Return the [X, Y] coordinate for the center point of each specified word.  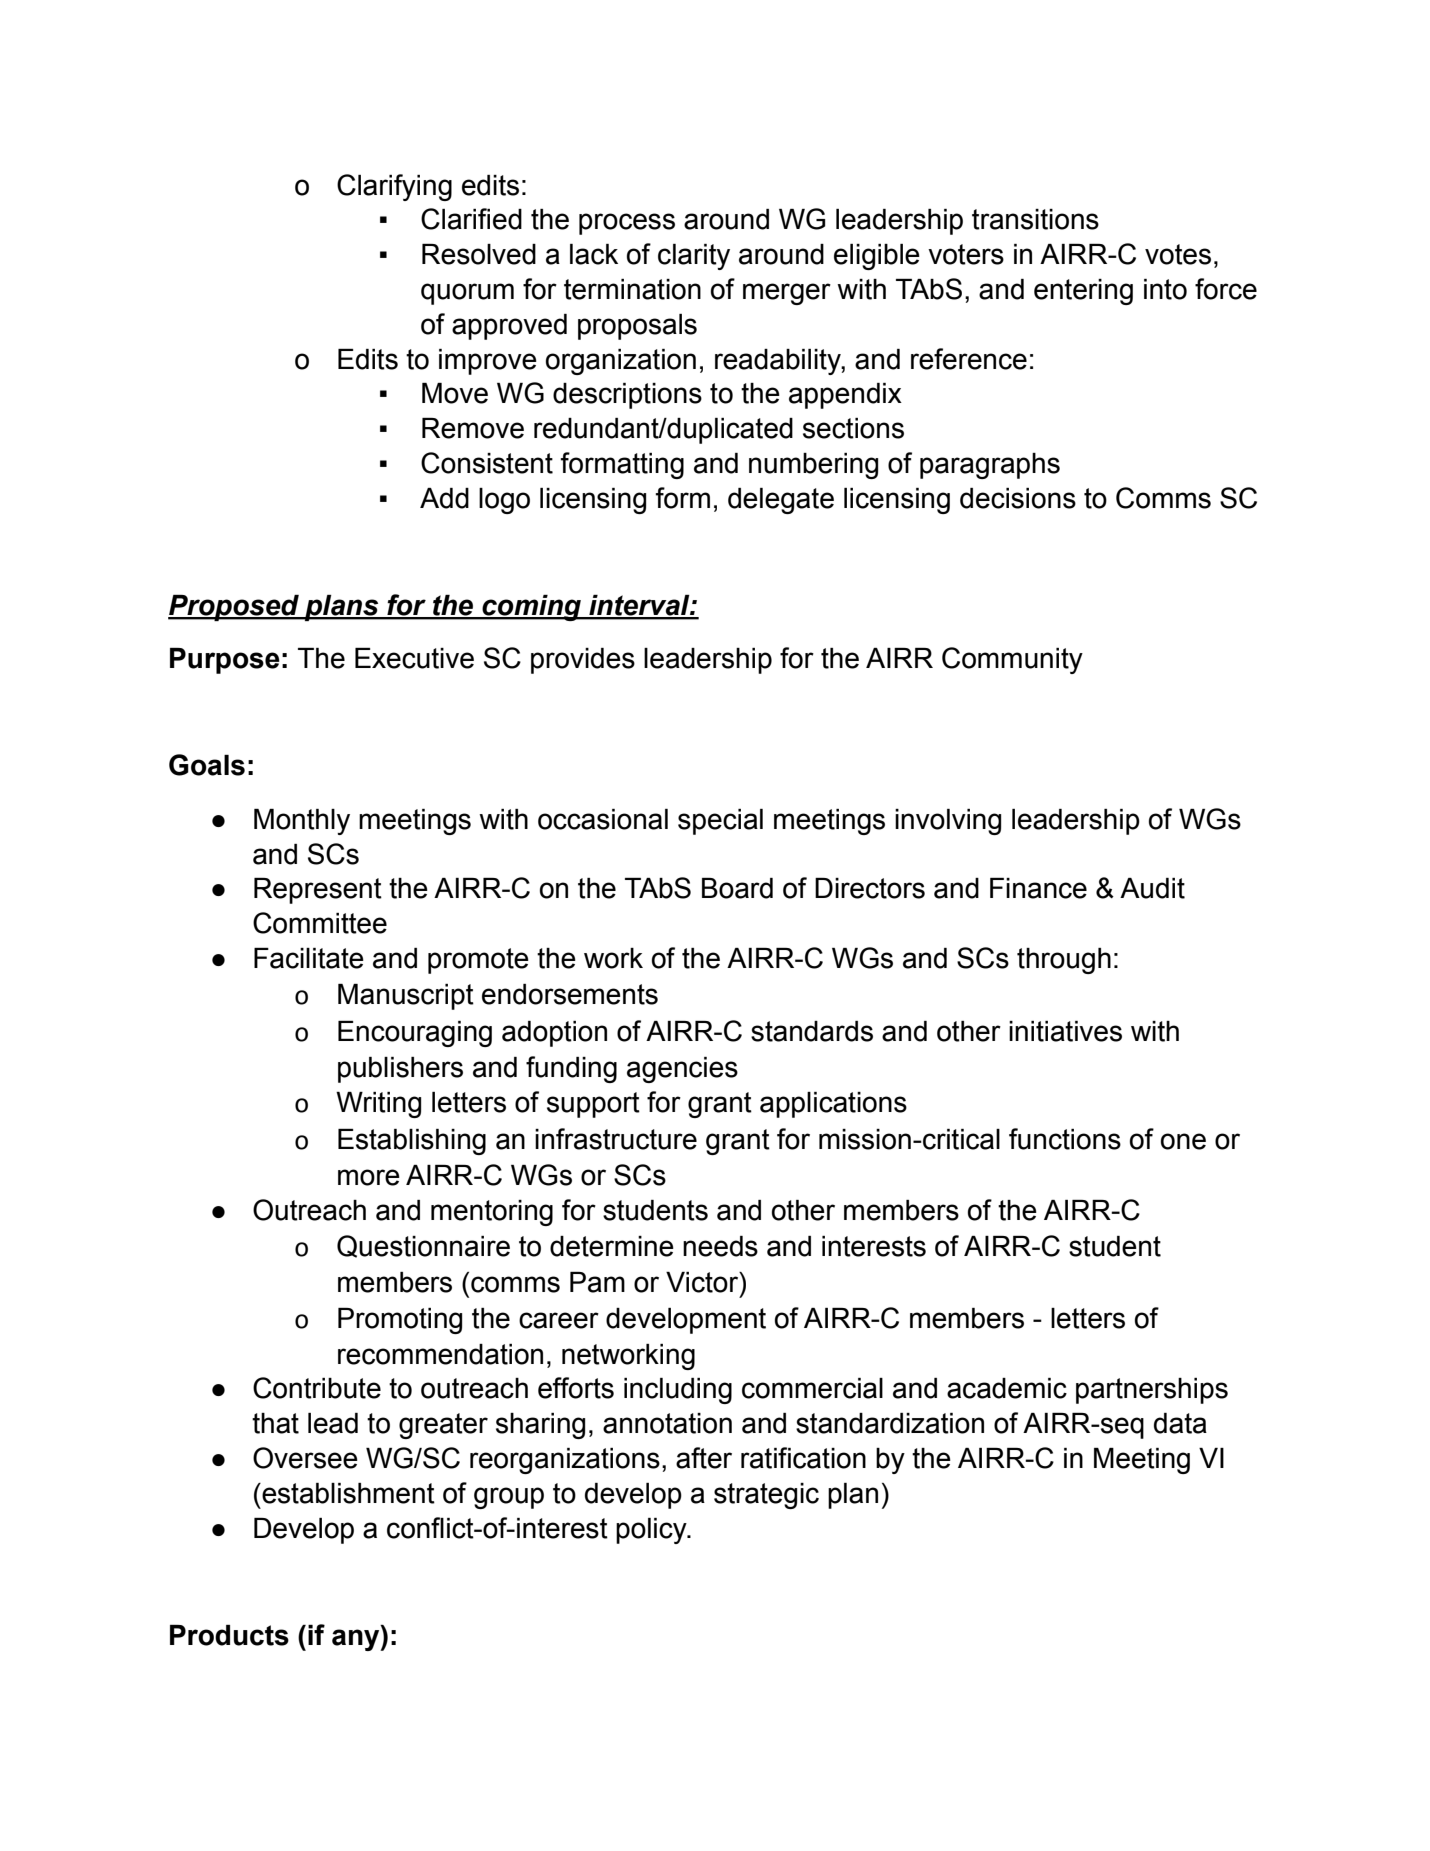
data [1180, 1423]
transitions [1035, 219]
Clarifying [394, 187]
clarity [694, 257]
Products [229, 1635]
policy [652, 1531]
